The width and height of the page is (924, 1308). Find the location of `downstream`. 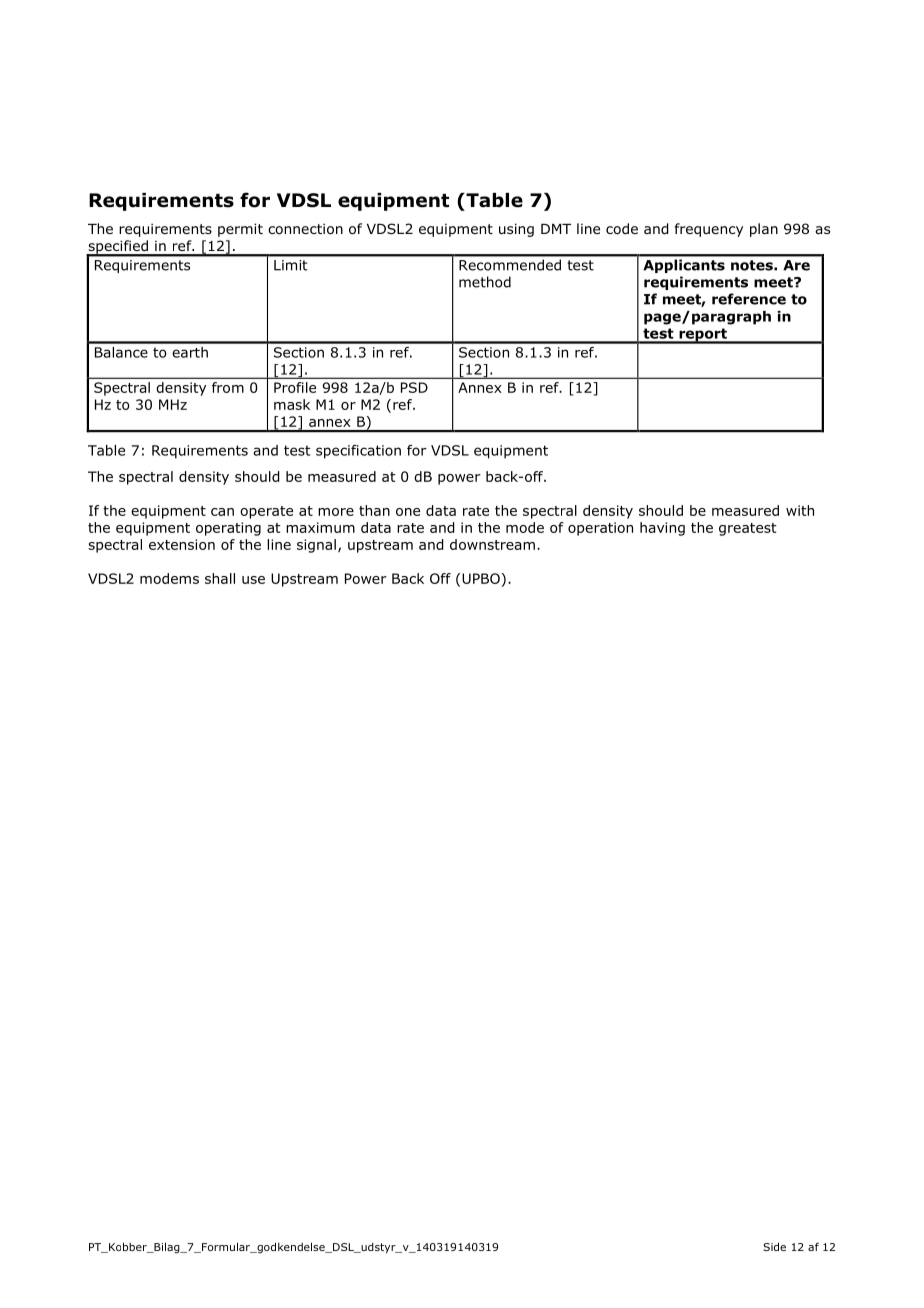

downstream is located at coordinates (492, 544).
